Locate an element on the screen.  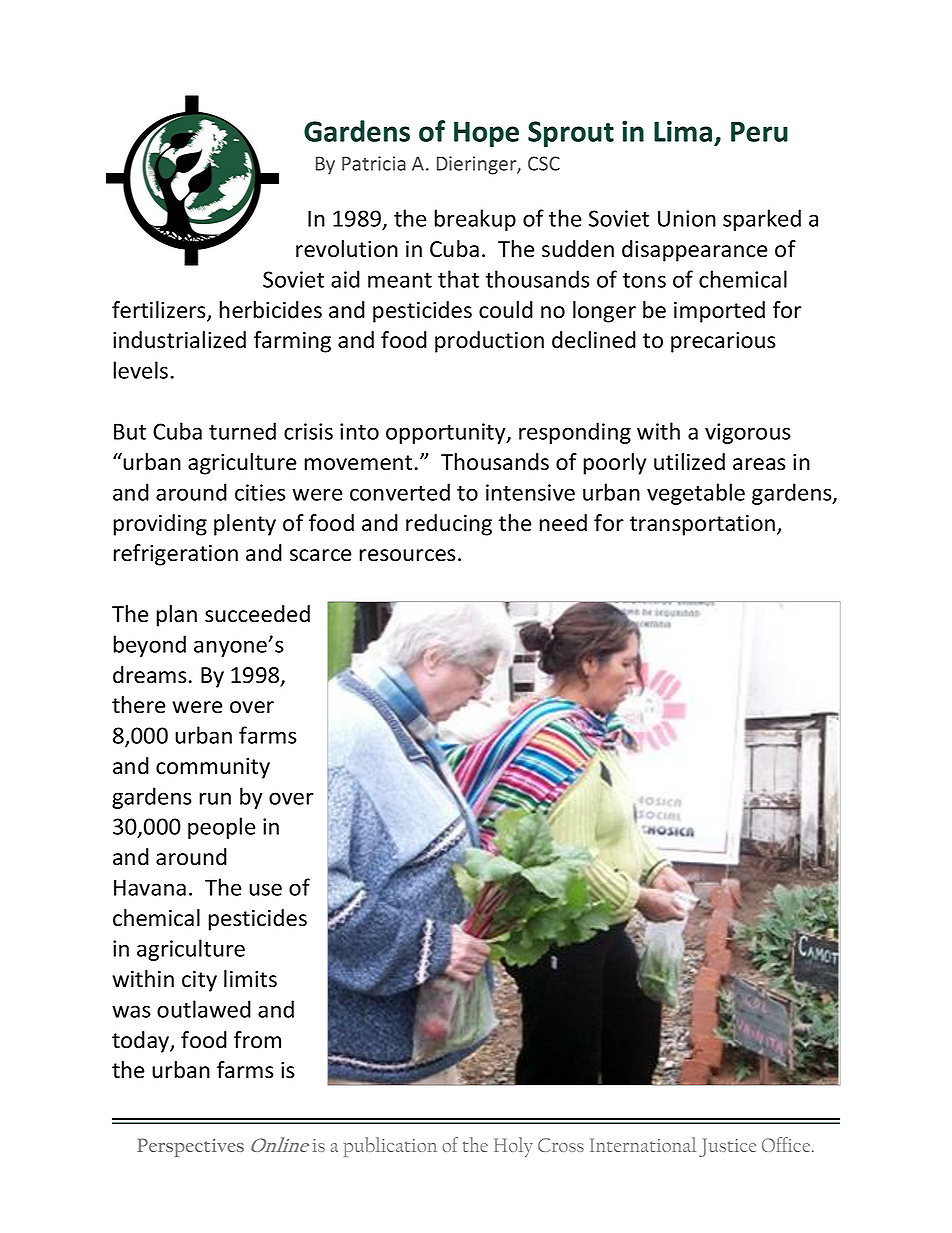
Justice is located at coordinates (727, 1147).
